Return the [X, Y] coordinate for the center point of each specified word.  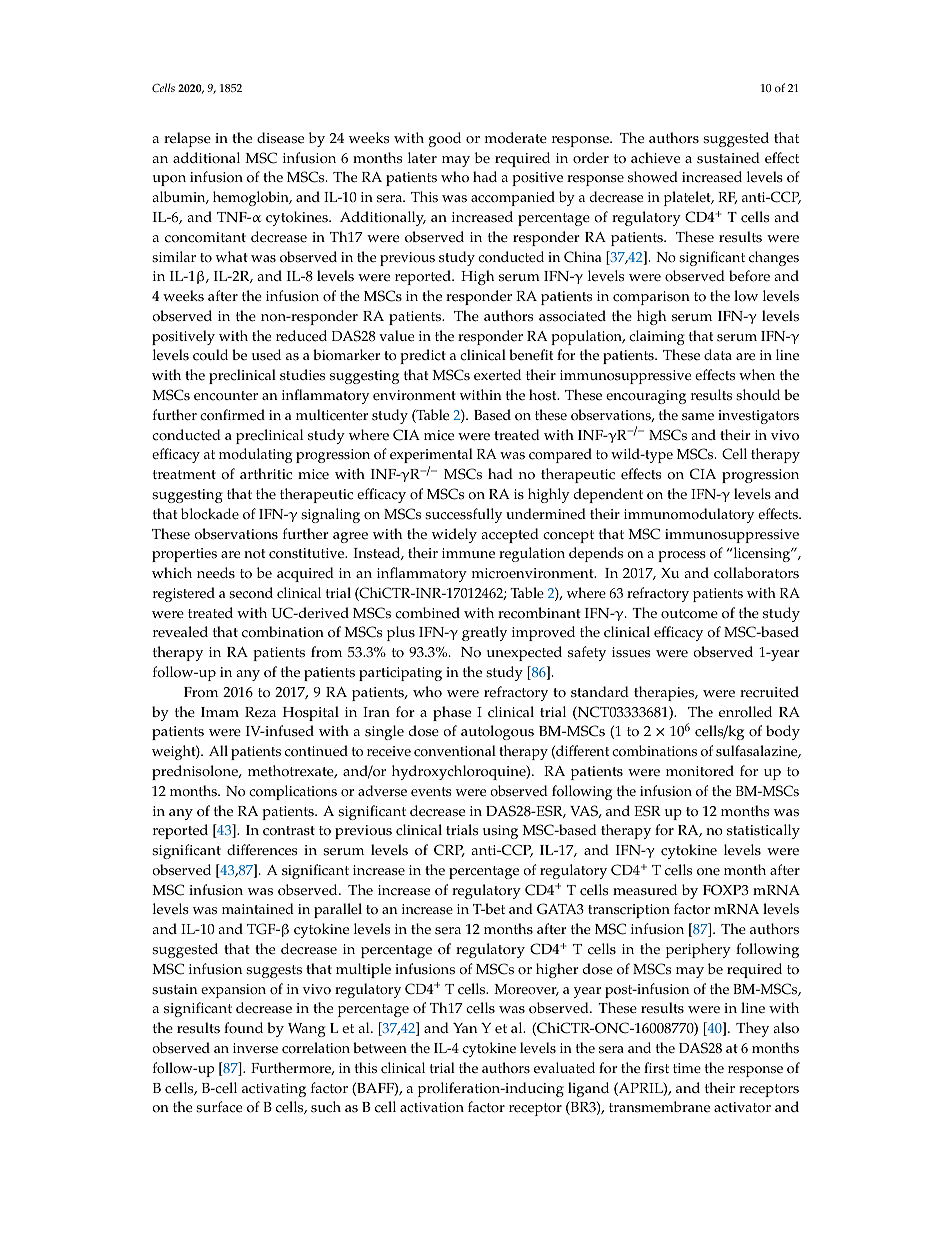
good [445, 139]
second [251, 593]
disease [280, 138]
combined [427, 613]
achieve [655, 158]
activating [274, 1090]
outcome [689, 614]
